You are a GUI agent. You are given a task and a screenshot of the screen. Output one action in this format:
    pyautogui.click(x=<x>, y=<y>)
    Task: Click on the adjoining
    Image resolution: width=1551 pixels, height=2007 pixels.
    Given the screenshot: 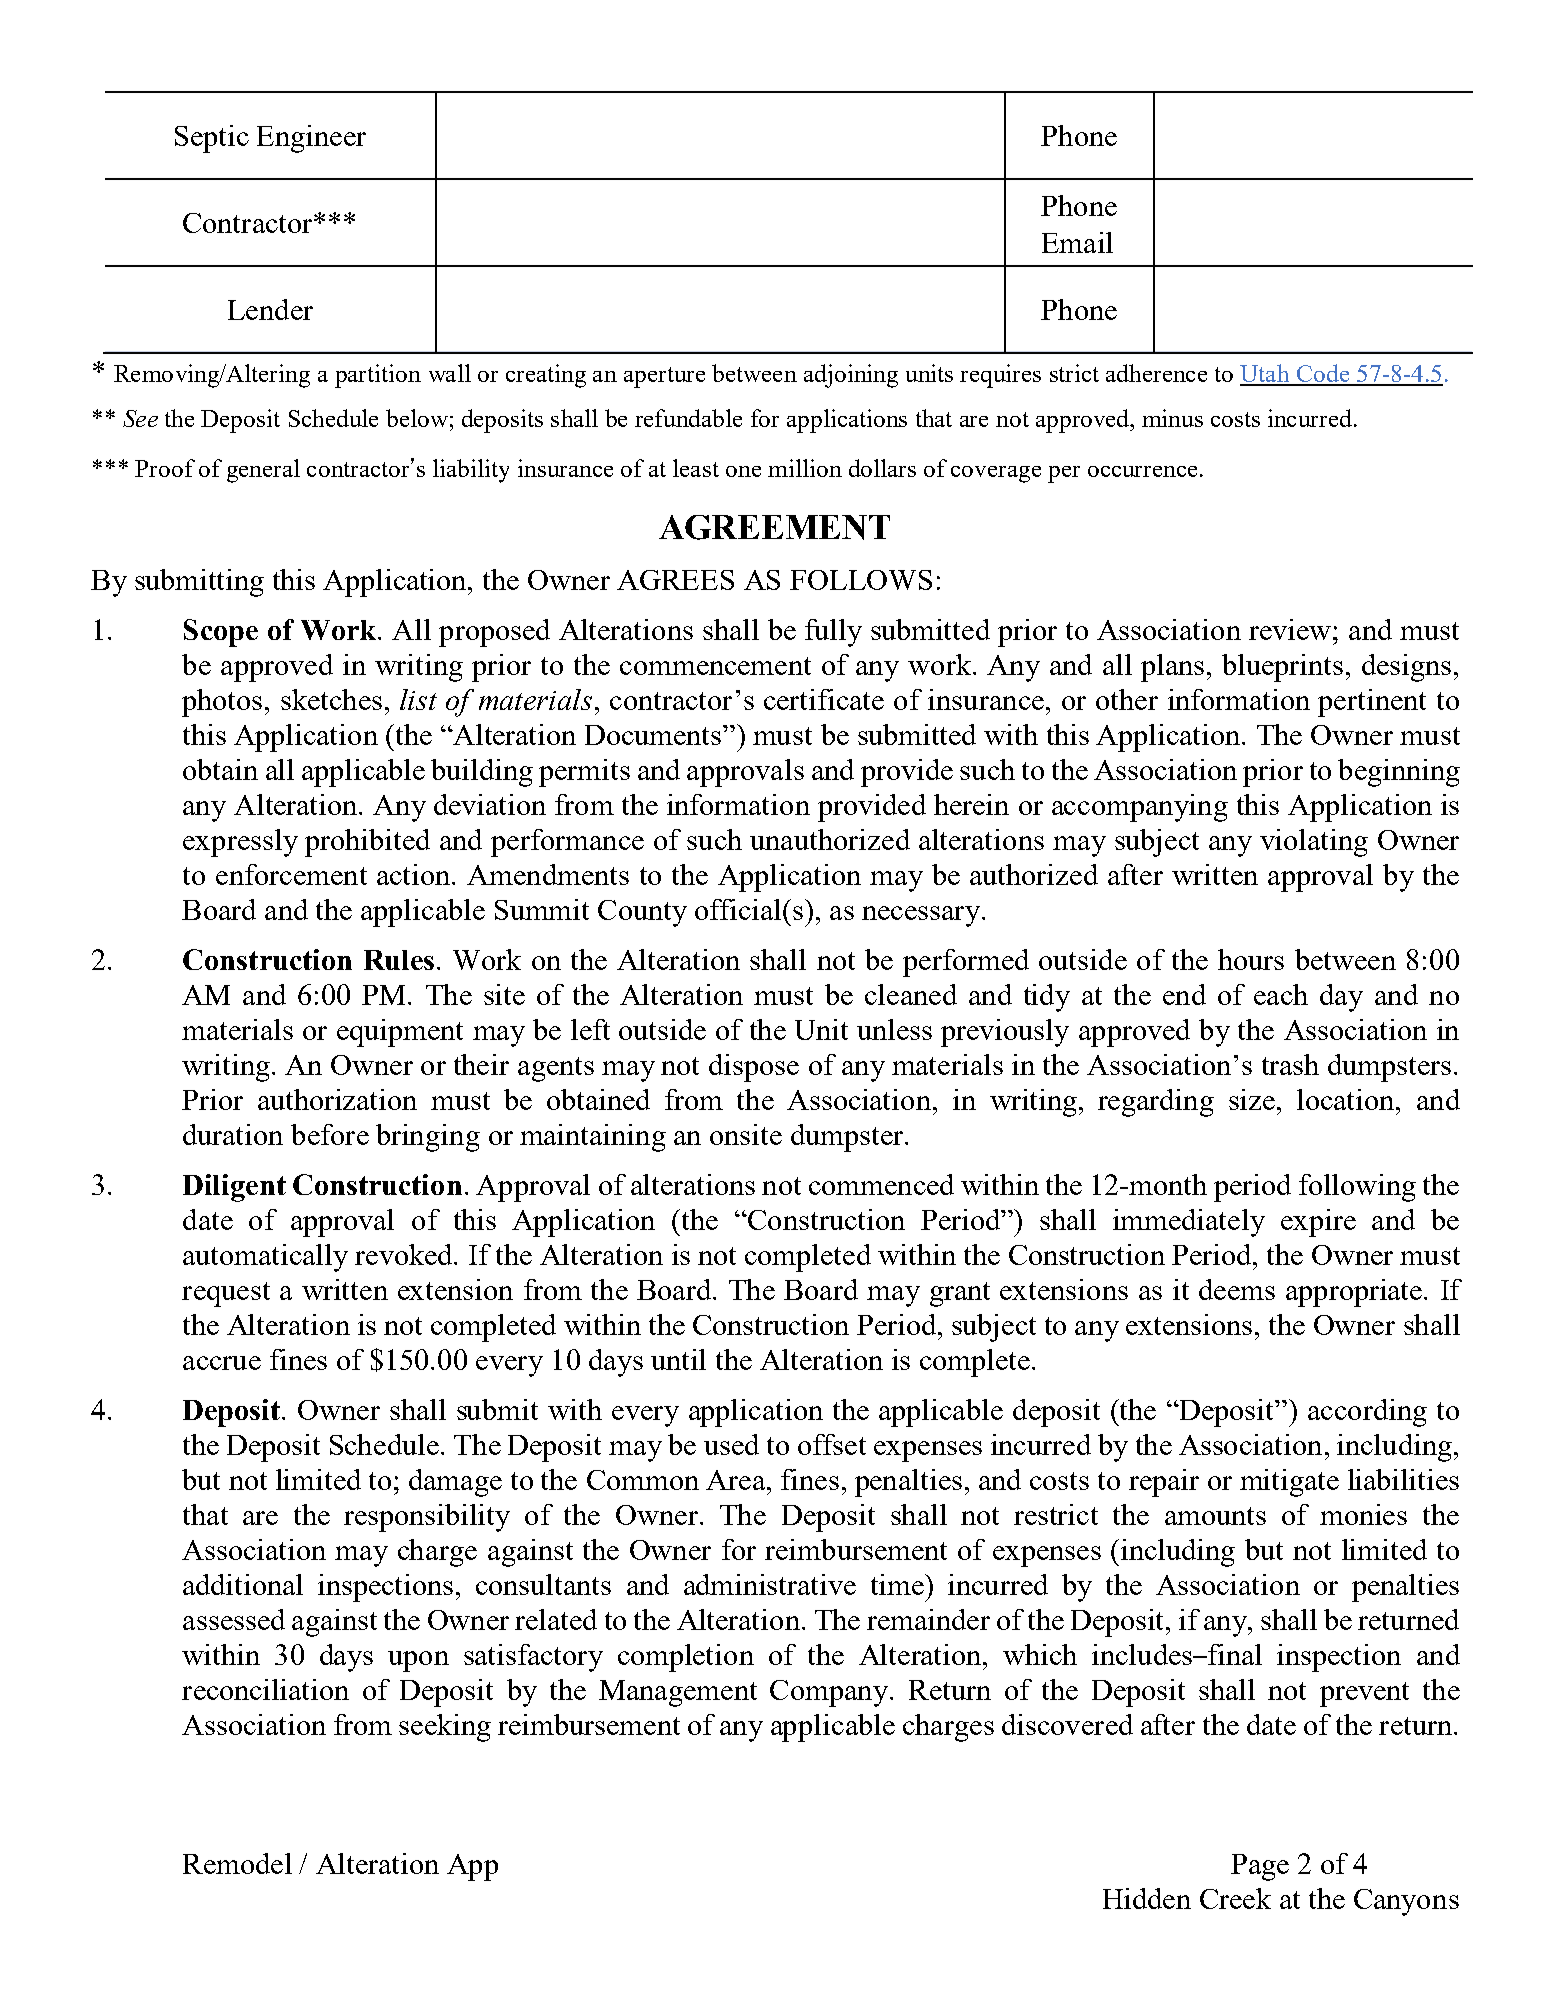 What is the action you would take?
    pyautogui.click(x=851, y=376)
